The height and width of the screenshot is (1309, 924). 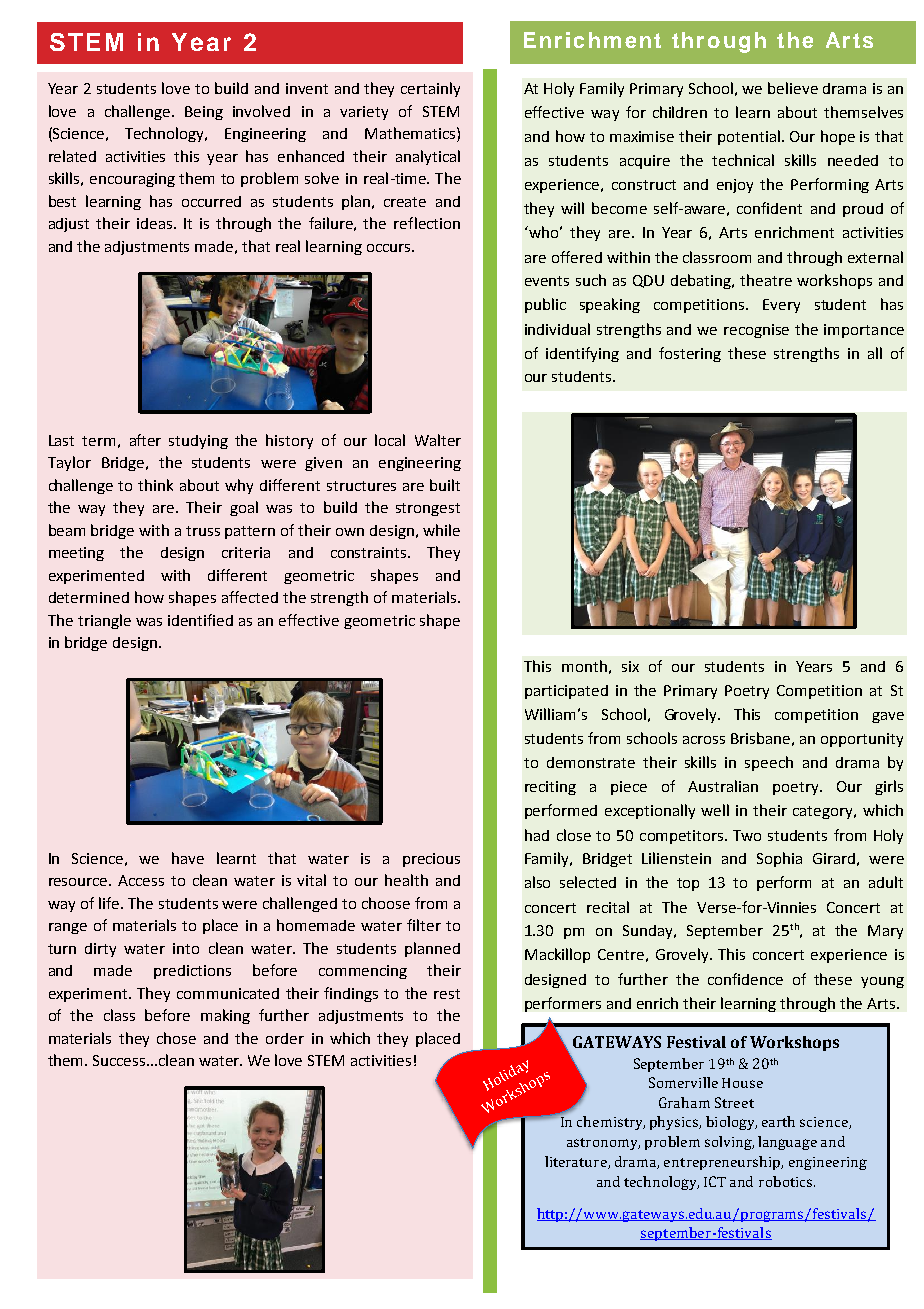 I want to click on Being, so click(x=204, y=113).
